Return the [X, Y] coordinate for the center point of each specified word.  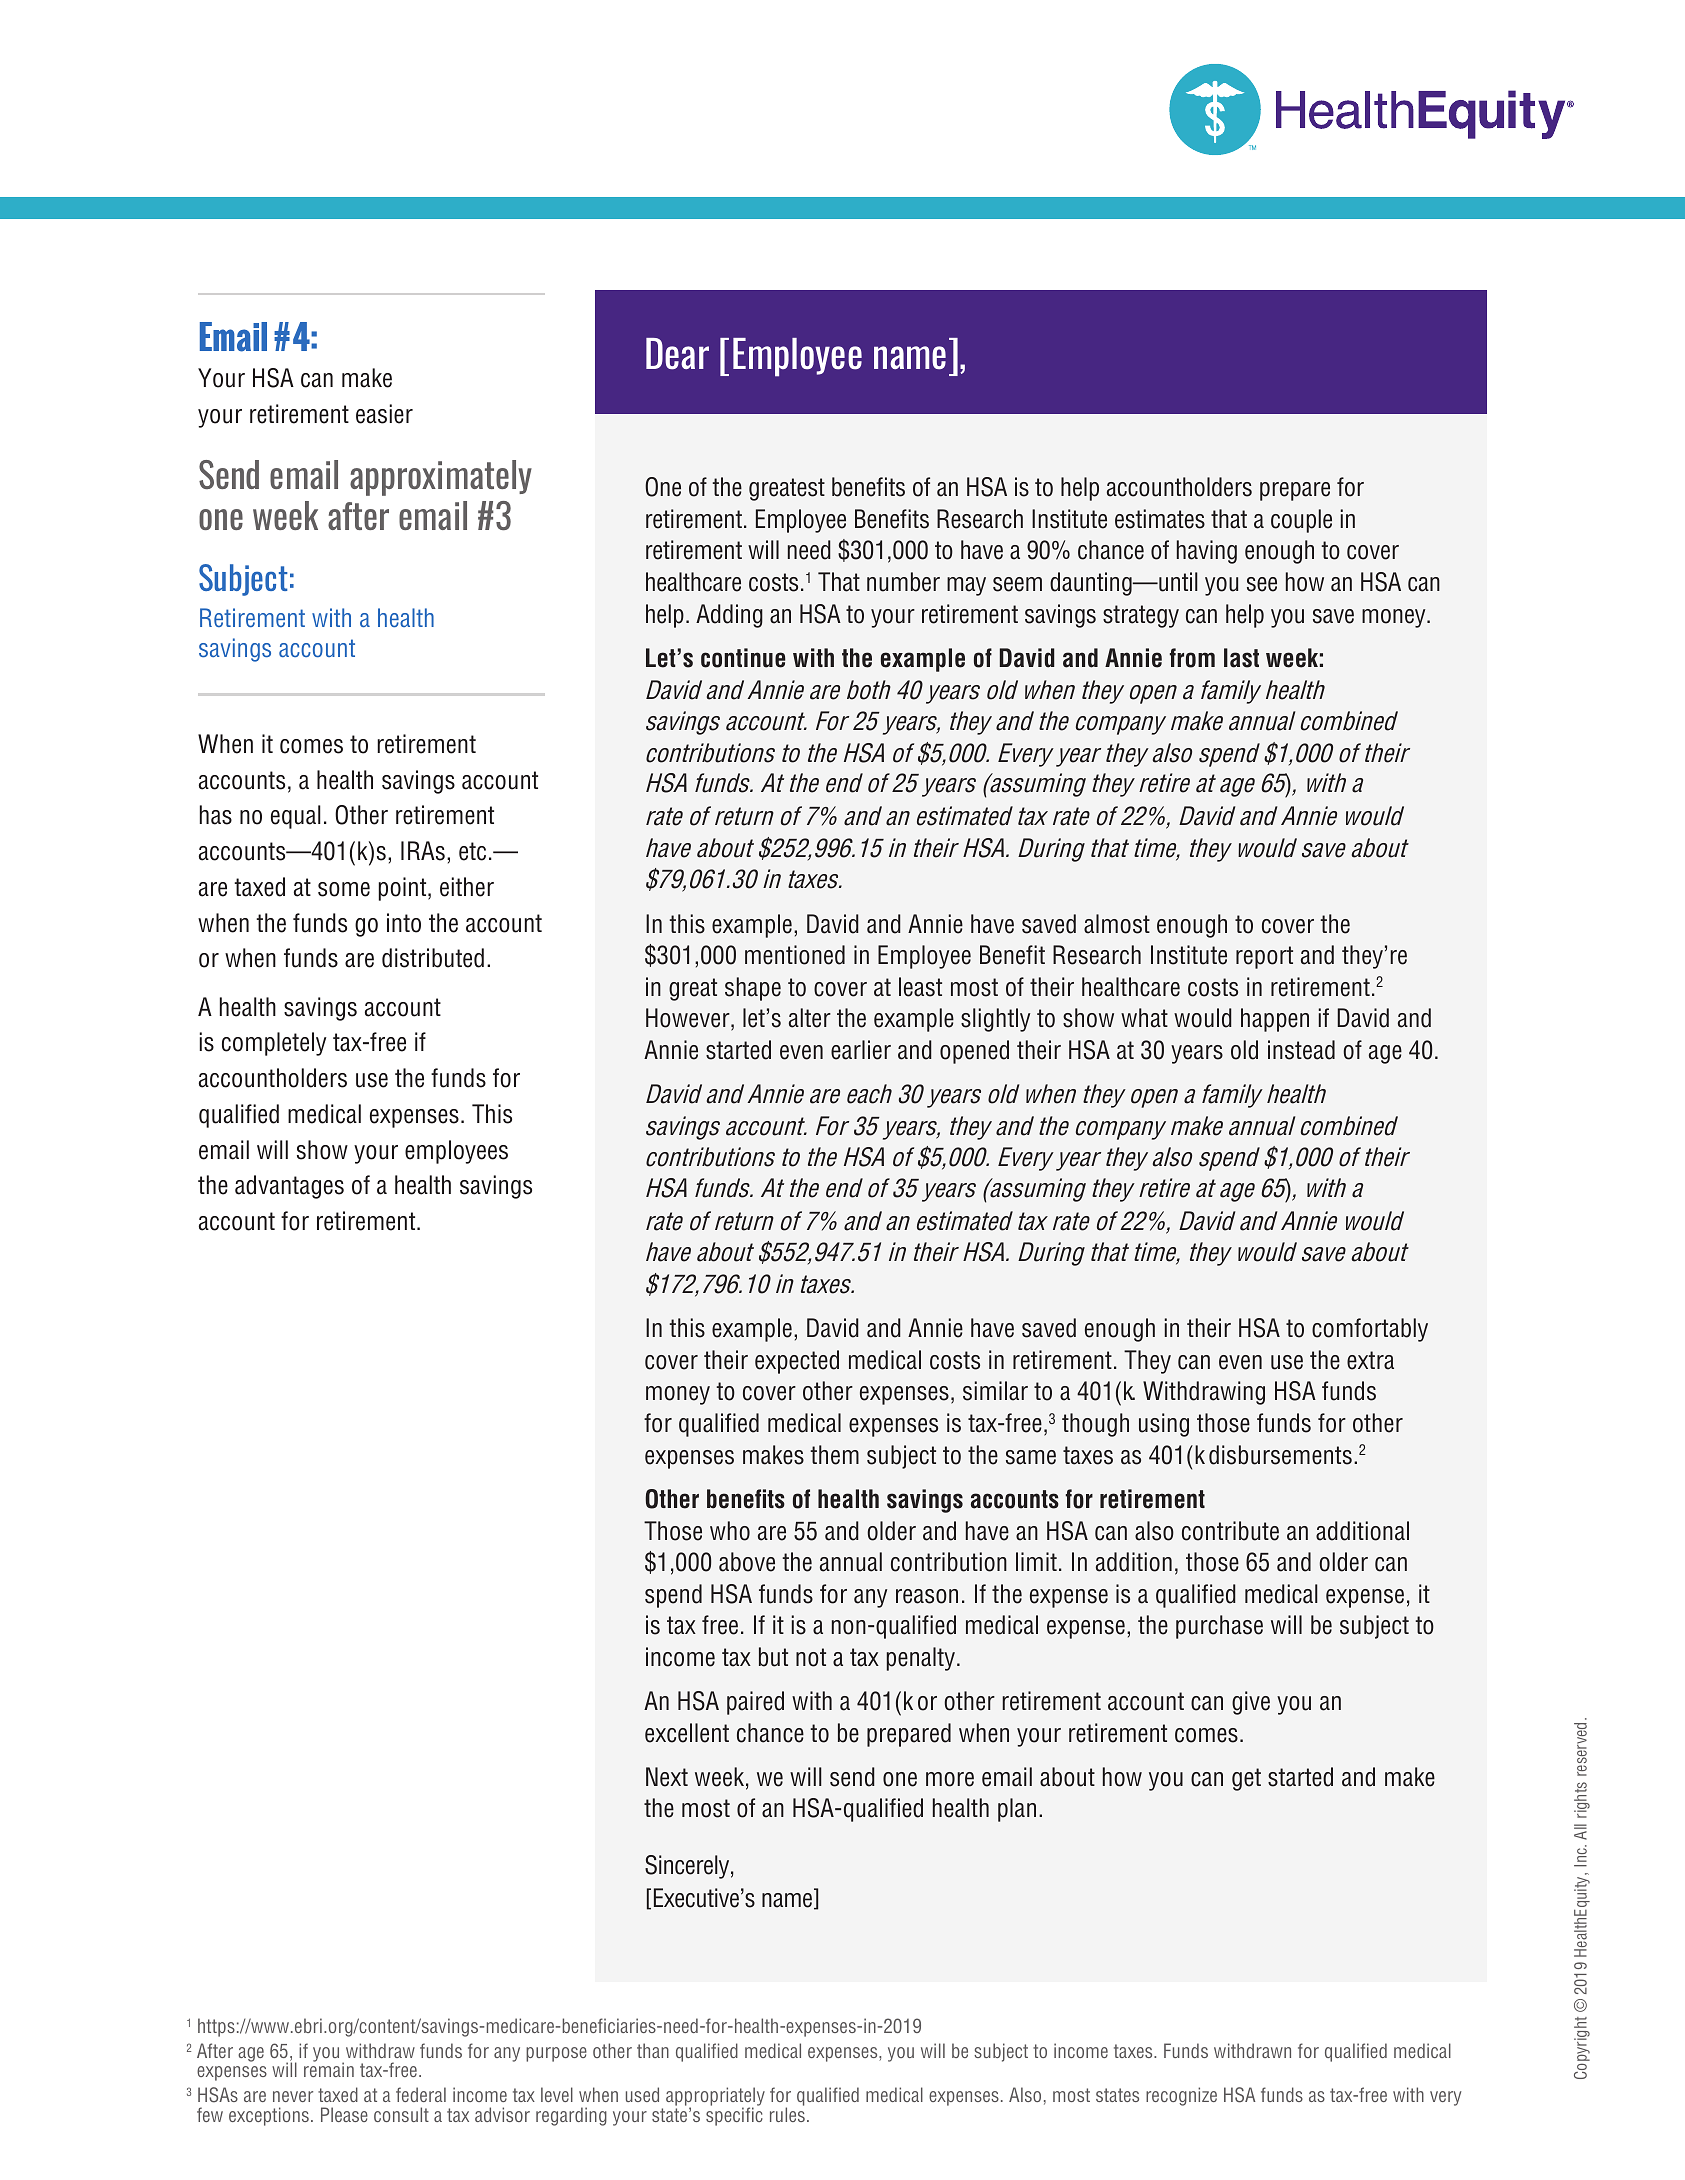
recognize [1181, 2096]
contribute [1230, 1531]
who [730, 1531]
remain [329, 2069]
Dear [677, 354]
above [747, 1562]
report [1264, 957]
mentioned [795, 955]
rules [787, 2113]
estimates [1160, 519]
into [404, 923]
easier [384, 414]
